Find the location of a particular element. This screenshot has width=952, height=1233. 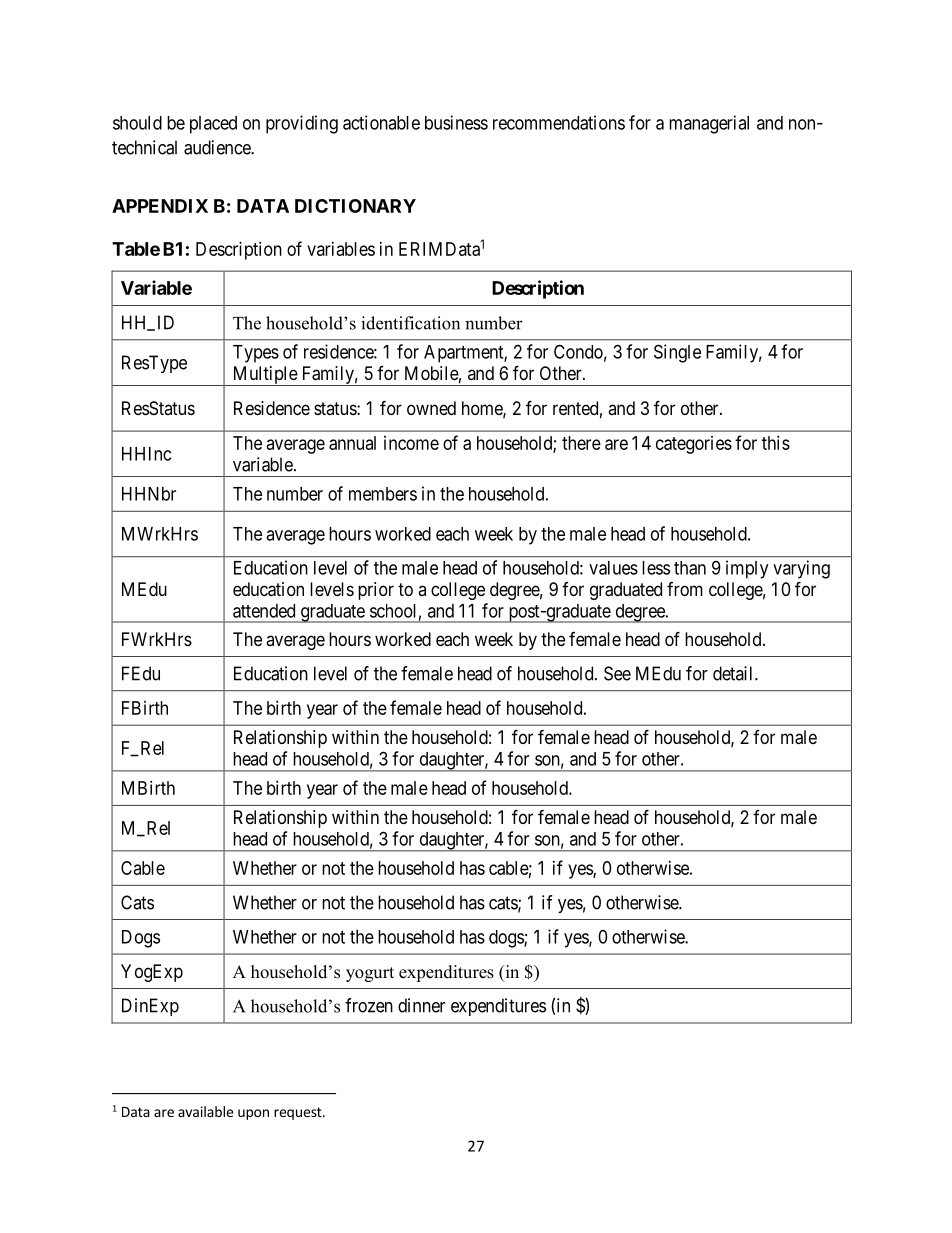

dinner is located at coordinates (421, 1005).
